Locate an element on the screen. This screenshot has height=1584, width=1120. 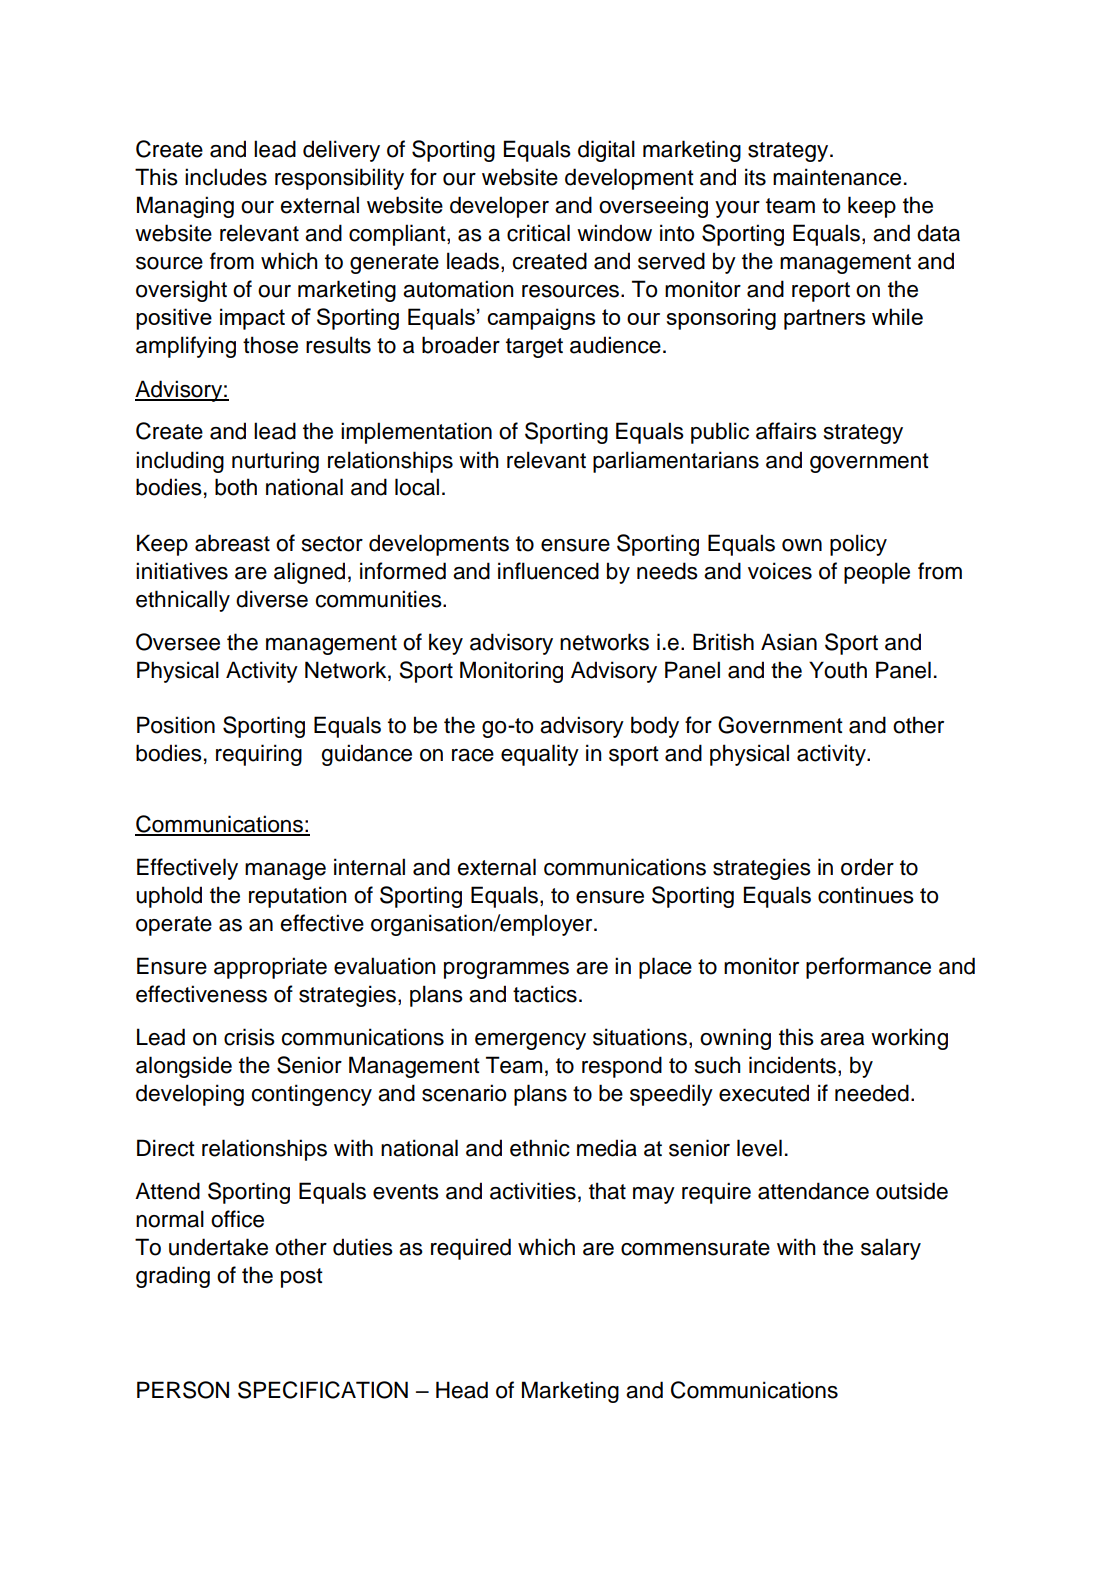
maintenance is located at coordinates (837, 177).
